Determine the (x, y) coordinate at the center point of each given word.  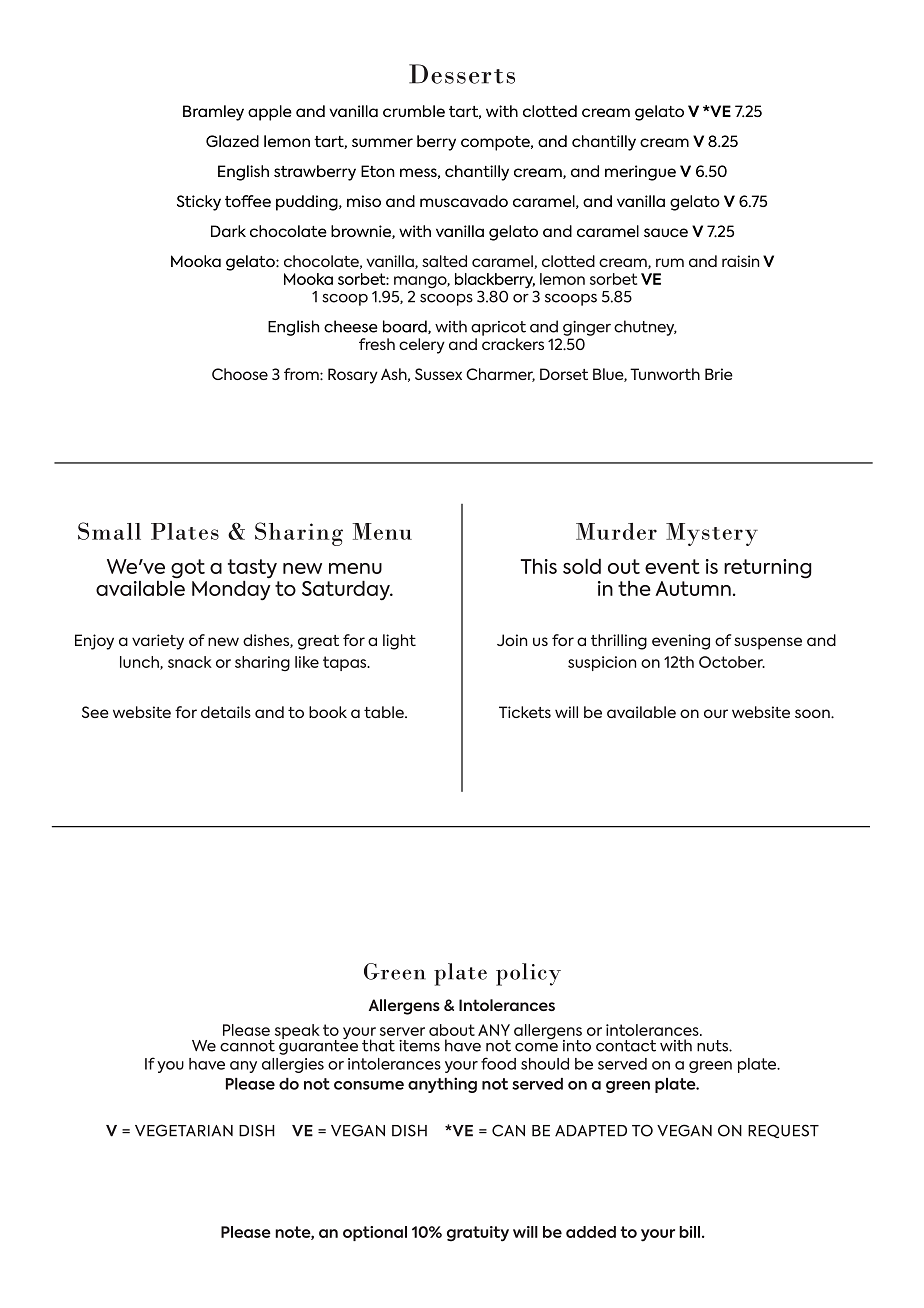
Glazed (232, 141)
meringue (640, 173)
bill (691, 1232)
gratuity (478, 1234)
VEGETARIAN (184, 1130)
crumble (414, 111)
